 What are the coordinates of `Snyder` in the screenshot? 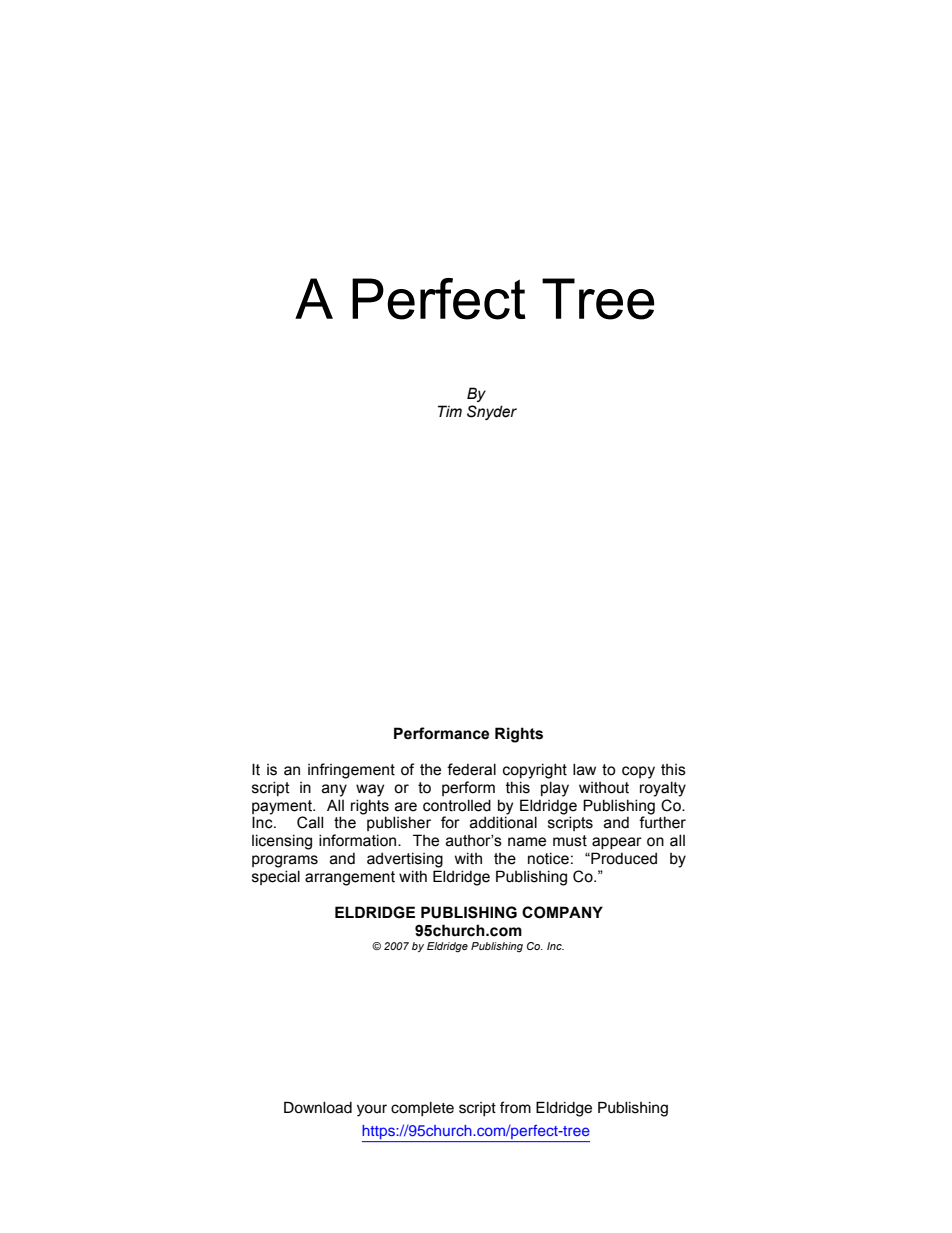 It's located at (492, 412).
